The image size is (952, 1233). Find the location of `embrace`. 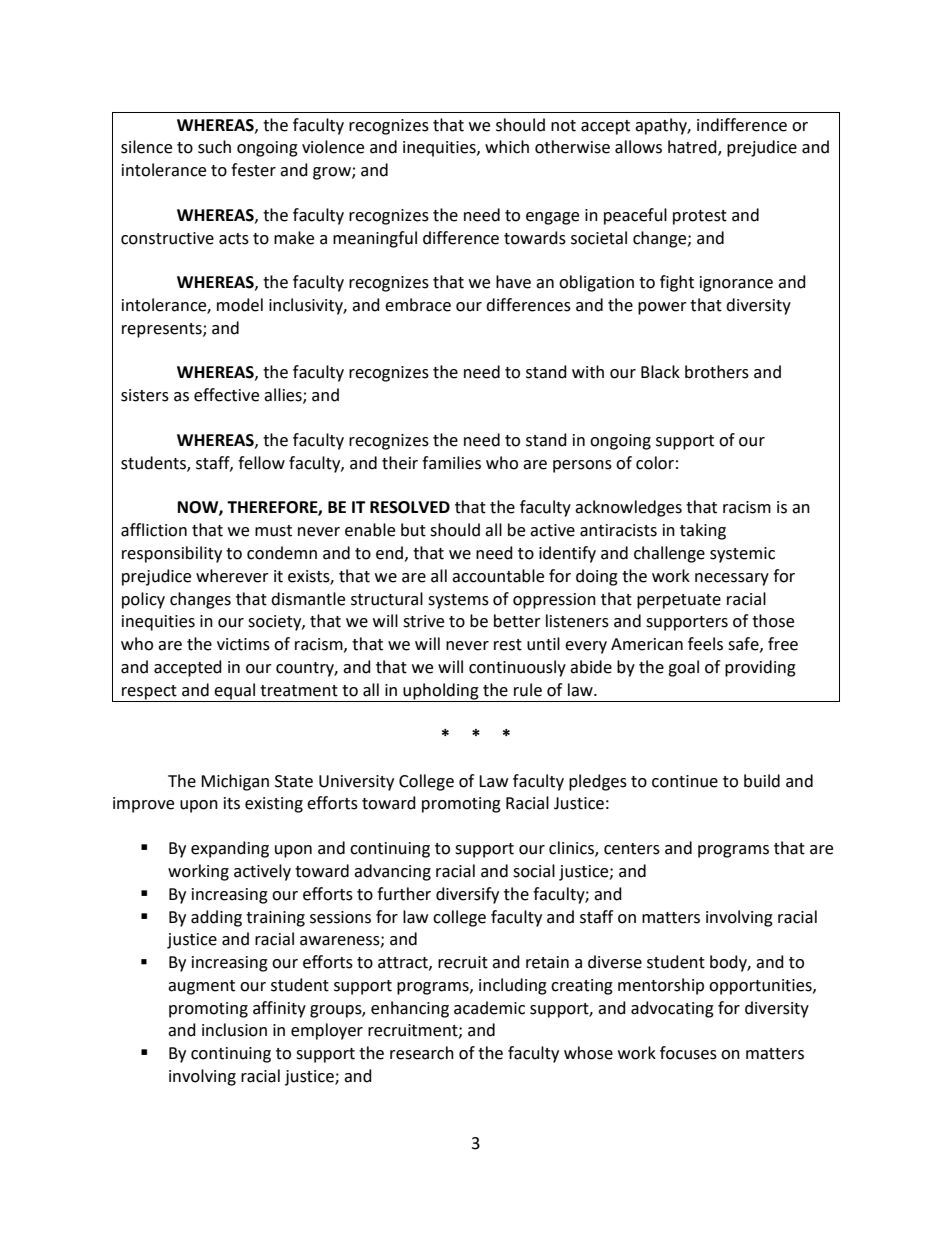

embrace is located at coordinates (418, 305).
